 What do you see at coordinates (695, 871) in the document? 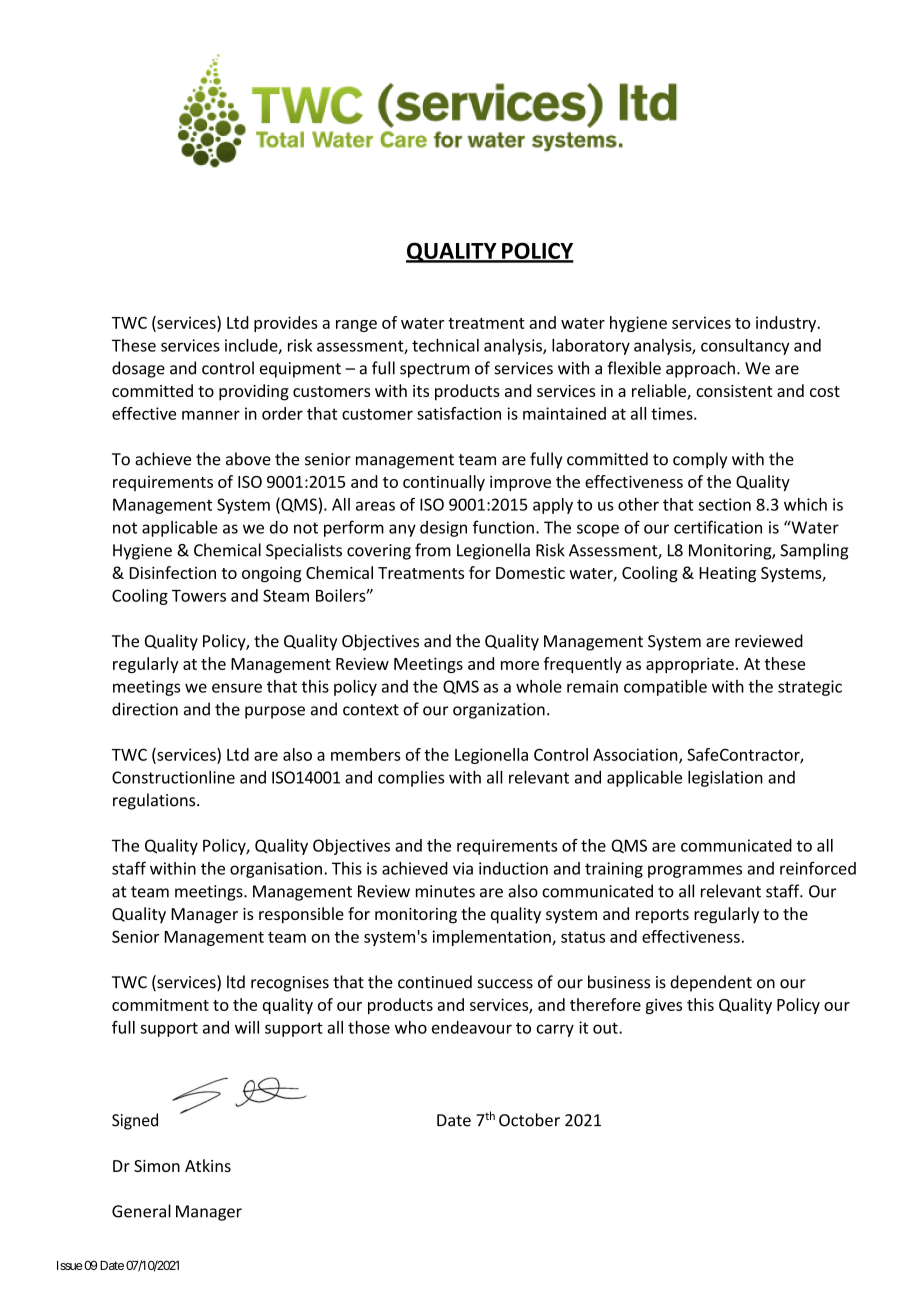
I see `programmes` at bounding box center [695, 871].
